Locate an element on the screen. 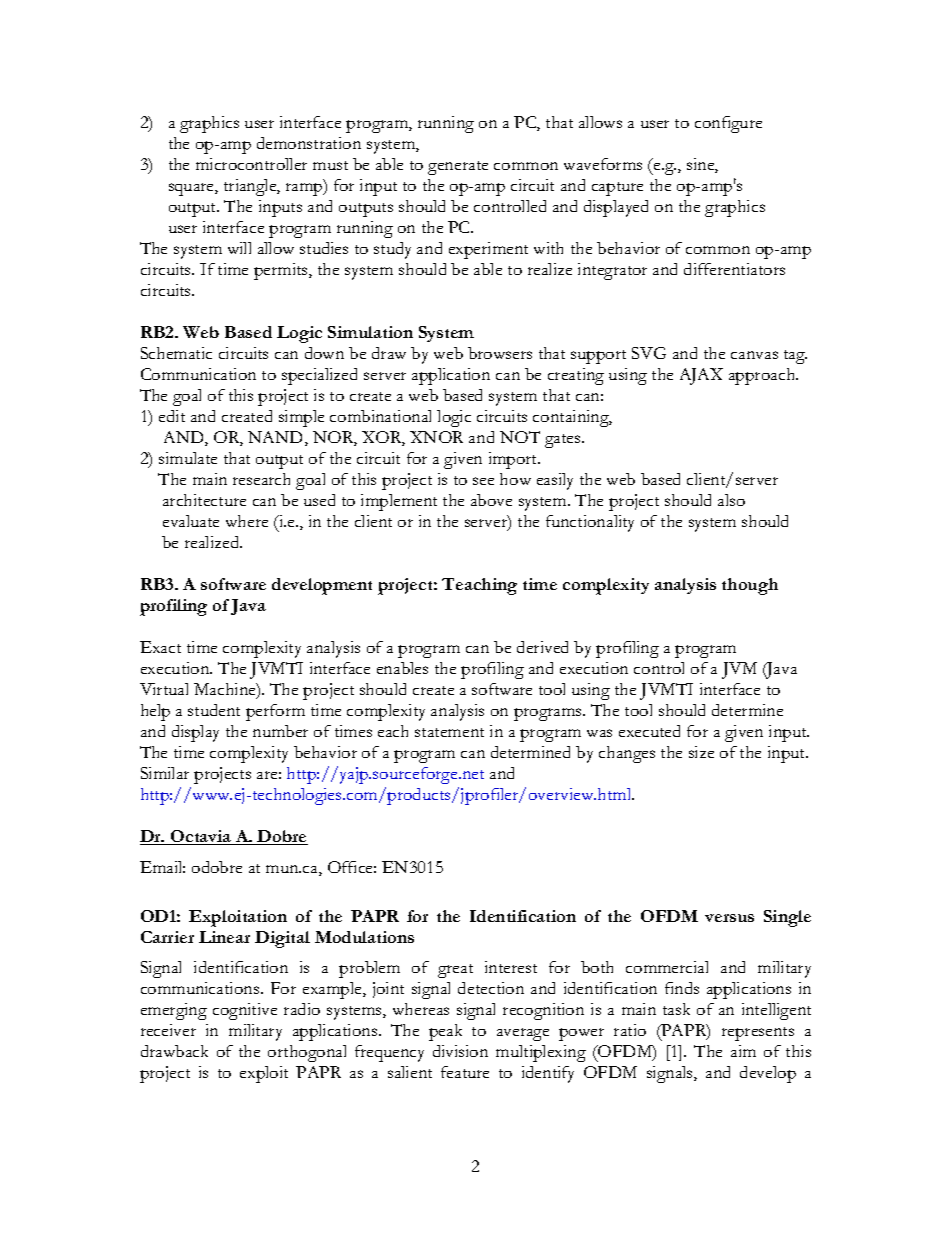  above is located at coordinates (491, 500).
